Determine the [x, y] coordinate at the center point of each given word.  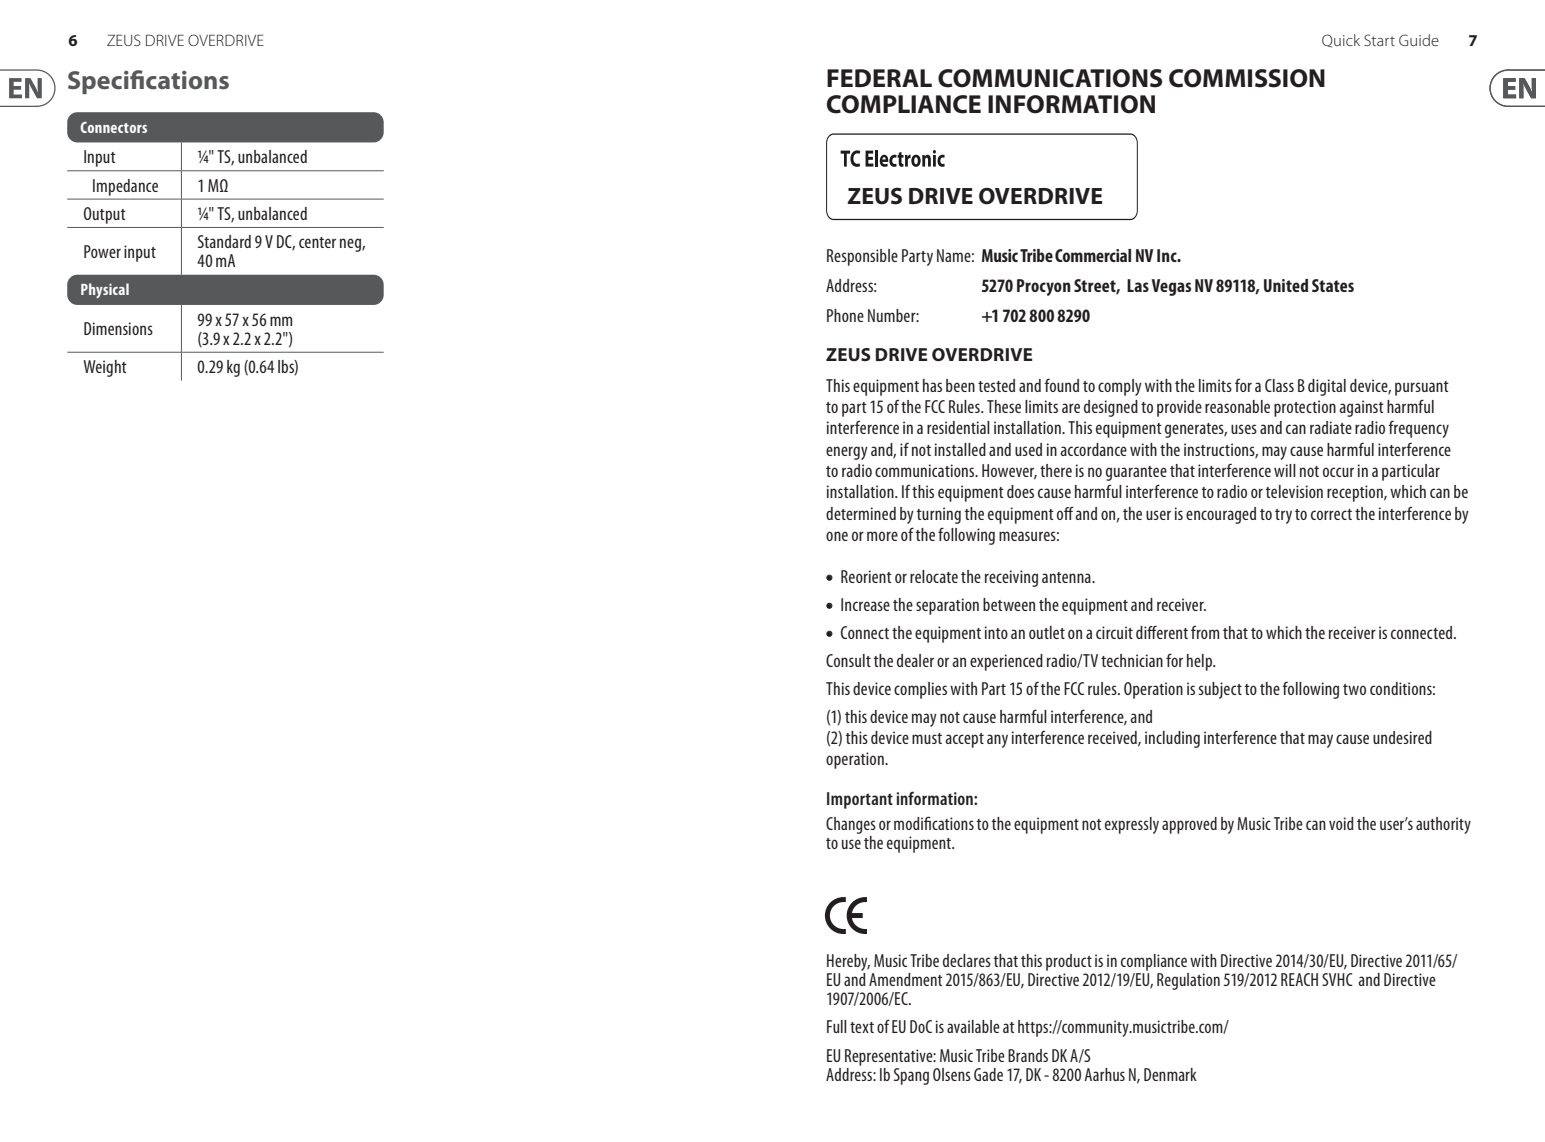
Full [837, 1026]
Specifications [148, 82]
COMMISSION [1247, 78]
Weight [105, 368]
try [1283, 516]
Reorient [866, 576]
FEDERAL [879, 78]
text [862, 1027]
